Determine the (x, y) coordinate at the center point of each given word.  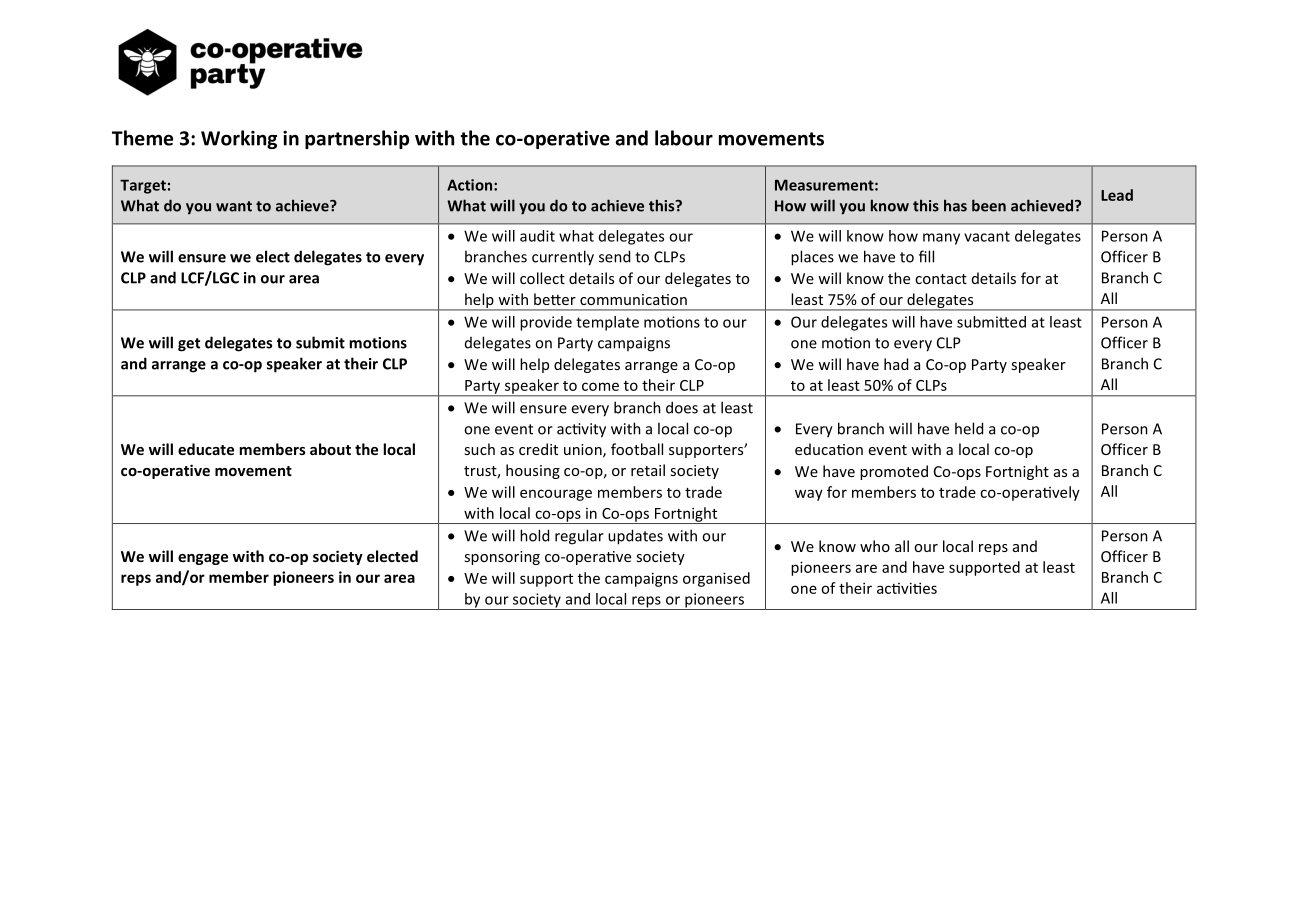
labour (684, 138)
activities (907, 588)
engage (203, 559)
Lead (1117, 195)
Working (239, 139)
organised (716, 579)
